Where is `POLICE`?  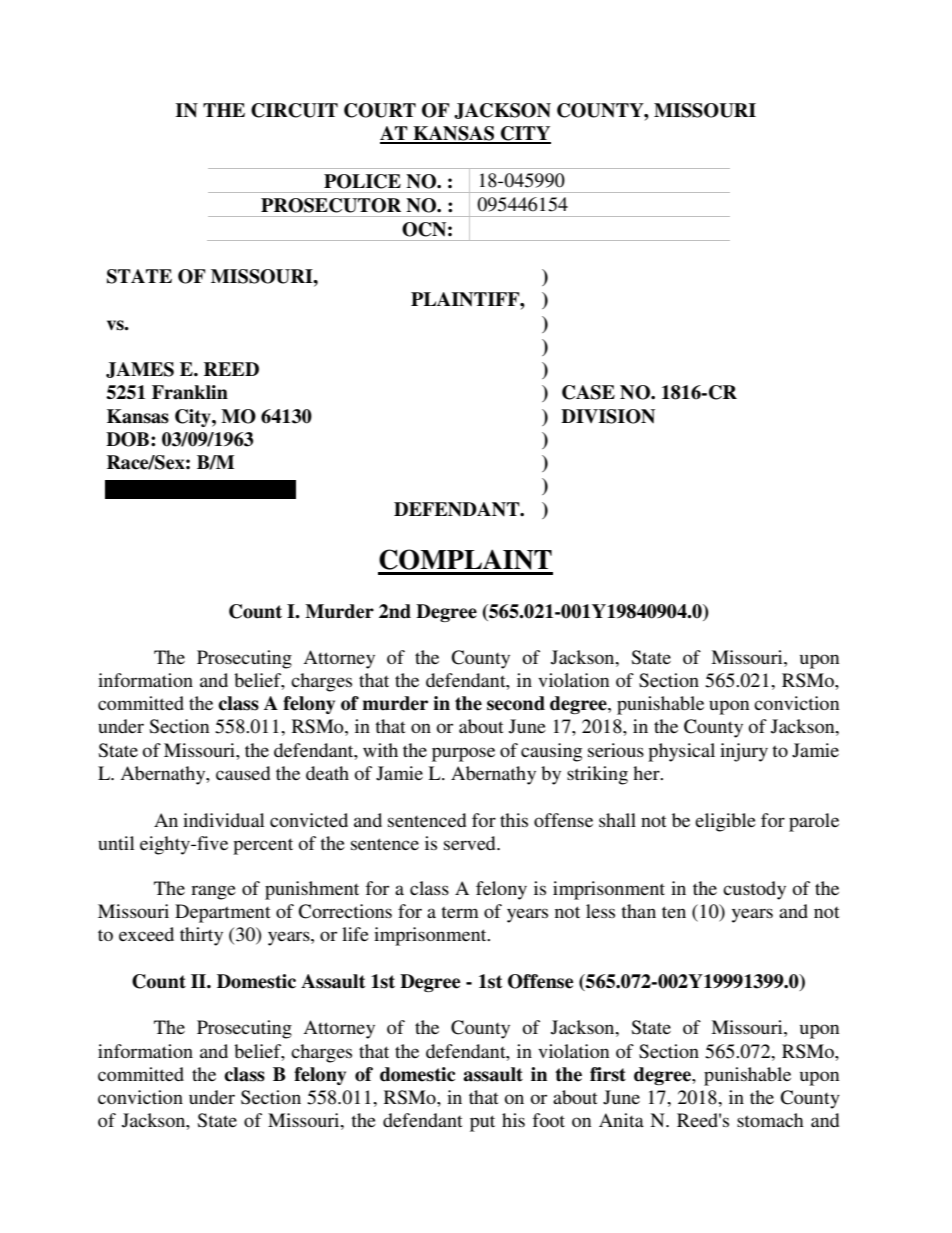
POLICE is located at coordinates (362, 181).
